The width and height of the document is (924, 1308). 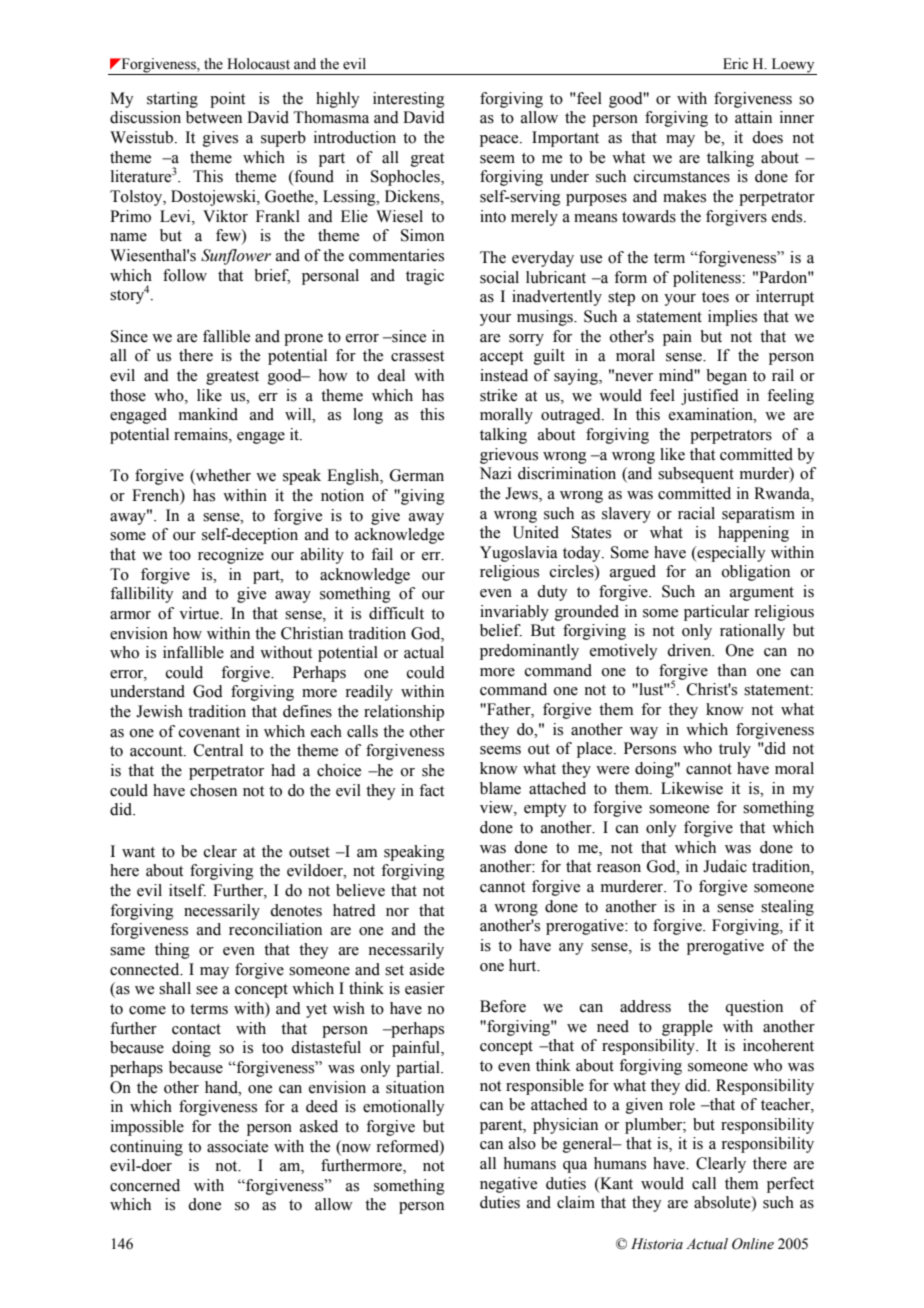 I want to click on mankind, so click(x=208, y=414).
